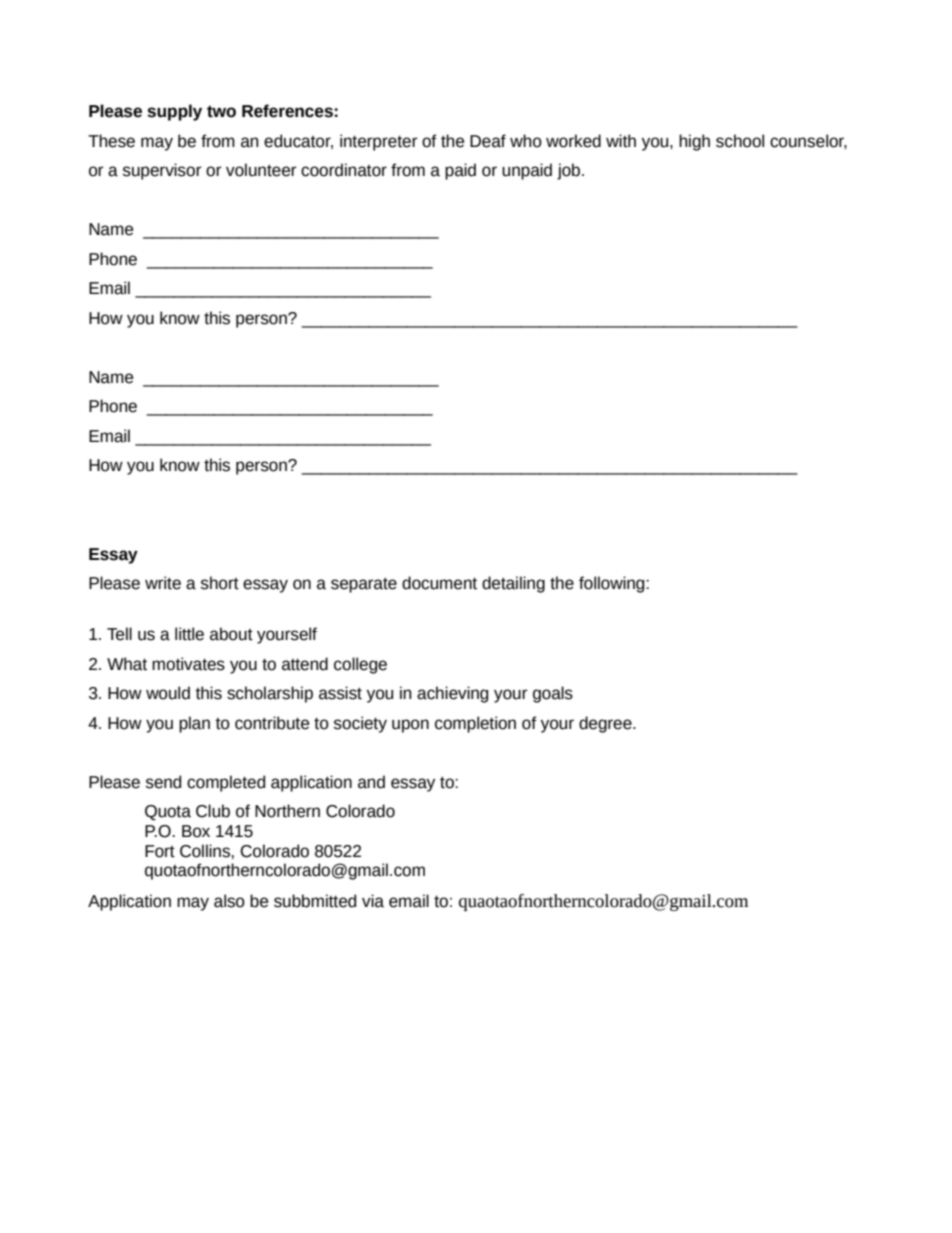 The width and height of the screenshot is (952, 1233). What do you see at coordinates (160, 851) in the screenshot?
I see `Fort` at bounding box center [160, 851].
